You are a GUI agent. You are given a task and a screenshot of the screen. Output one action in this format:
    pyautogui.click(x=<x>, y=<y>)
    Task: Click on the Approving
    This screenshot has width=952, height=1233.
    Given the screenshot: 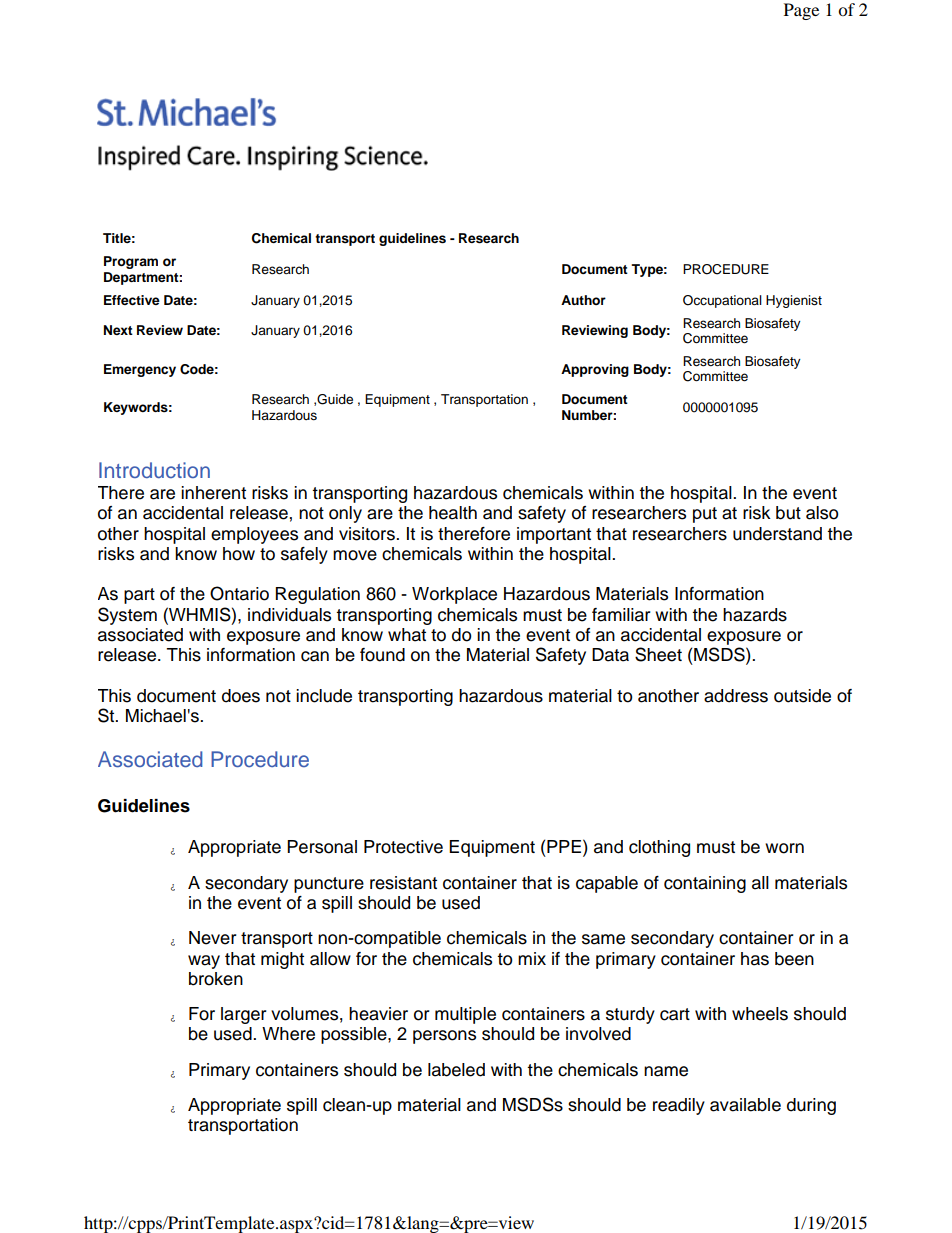 What is the action you would take?
    pyautogui.click(x=595, y=370)
